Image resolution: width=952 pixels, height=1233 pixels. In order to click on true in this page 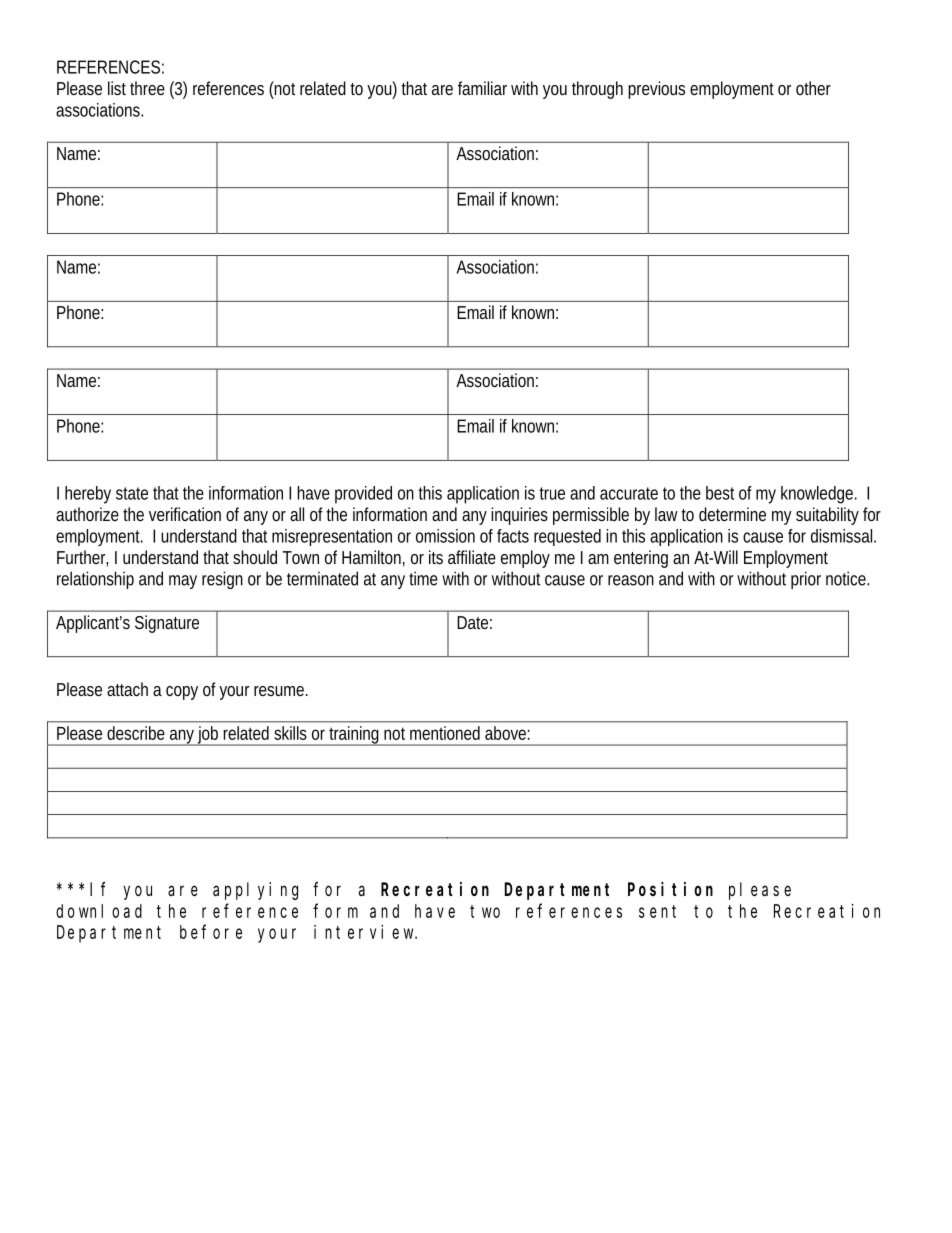, I will do `click(552, 493)`.
